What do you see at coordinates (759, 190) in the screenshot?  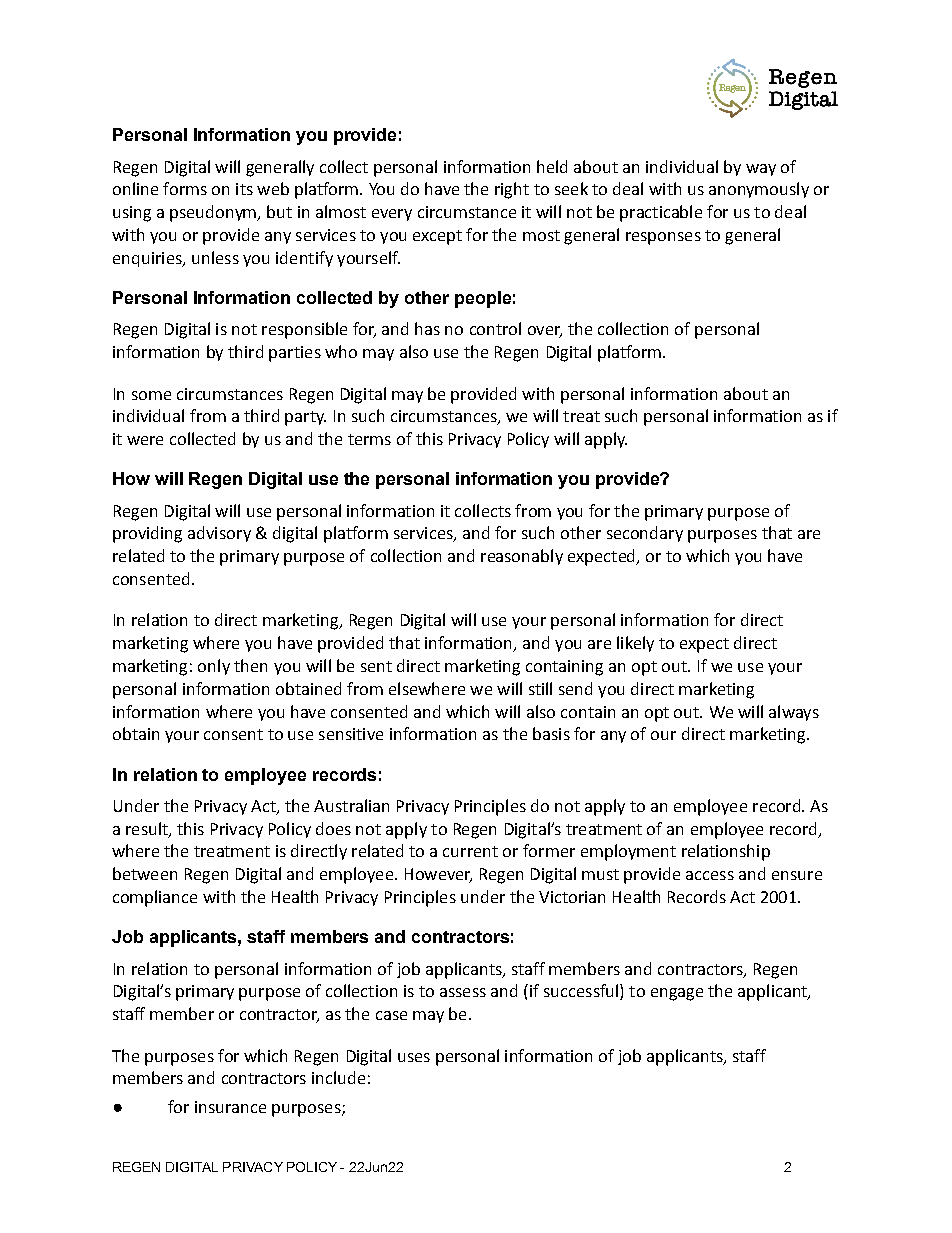 I see `anonymously` at bounding box center [759, 190].
